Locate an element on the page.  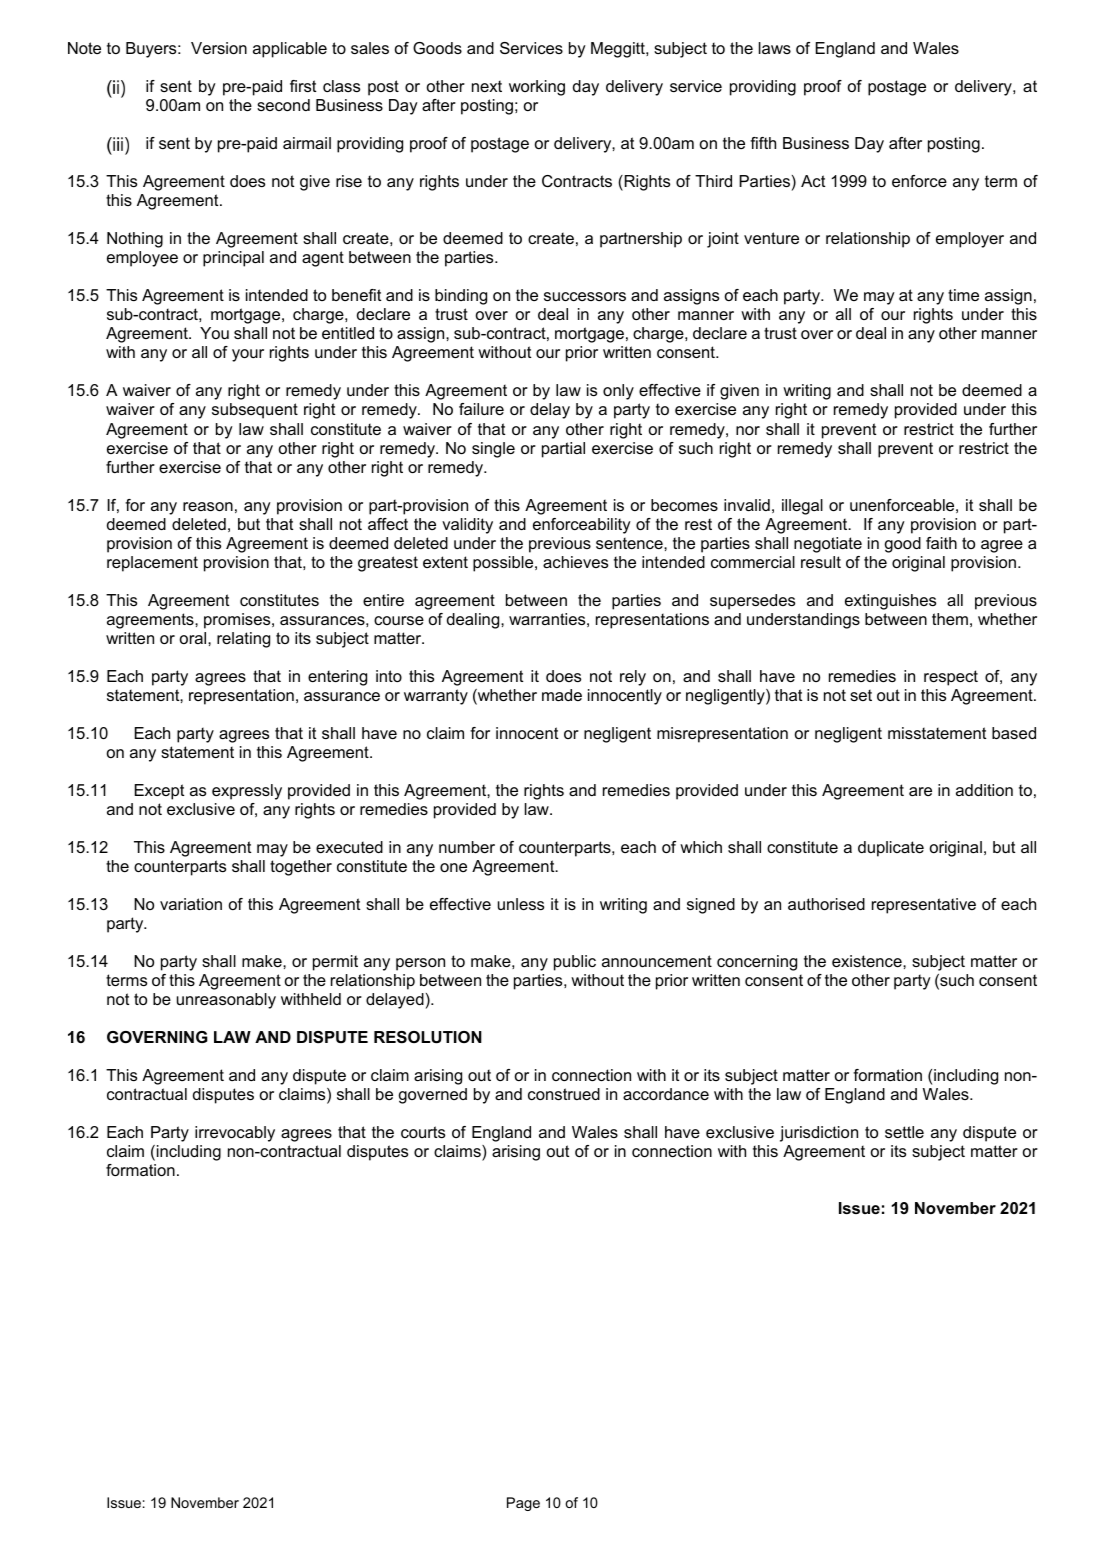
Version is located at coordinates (219, 48).
